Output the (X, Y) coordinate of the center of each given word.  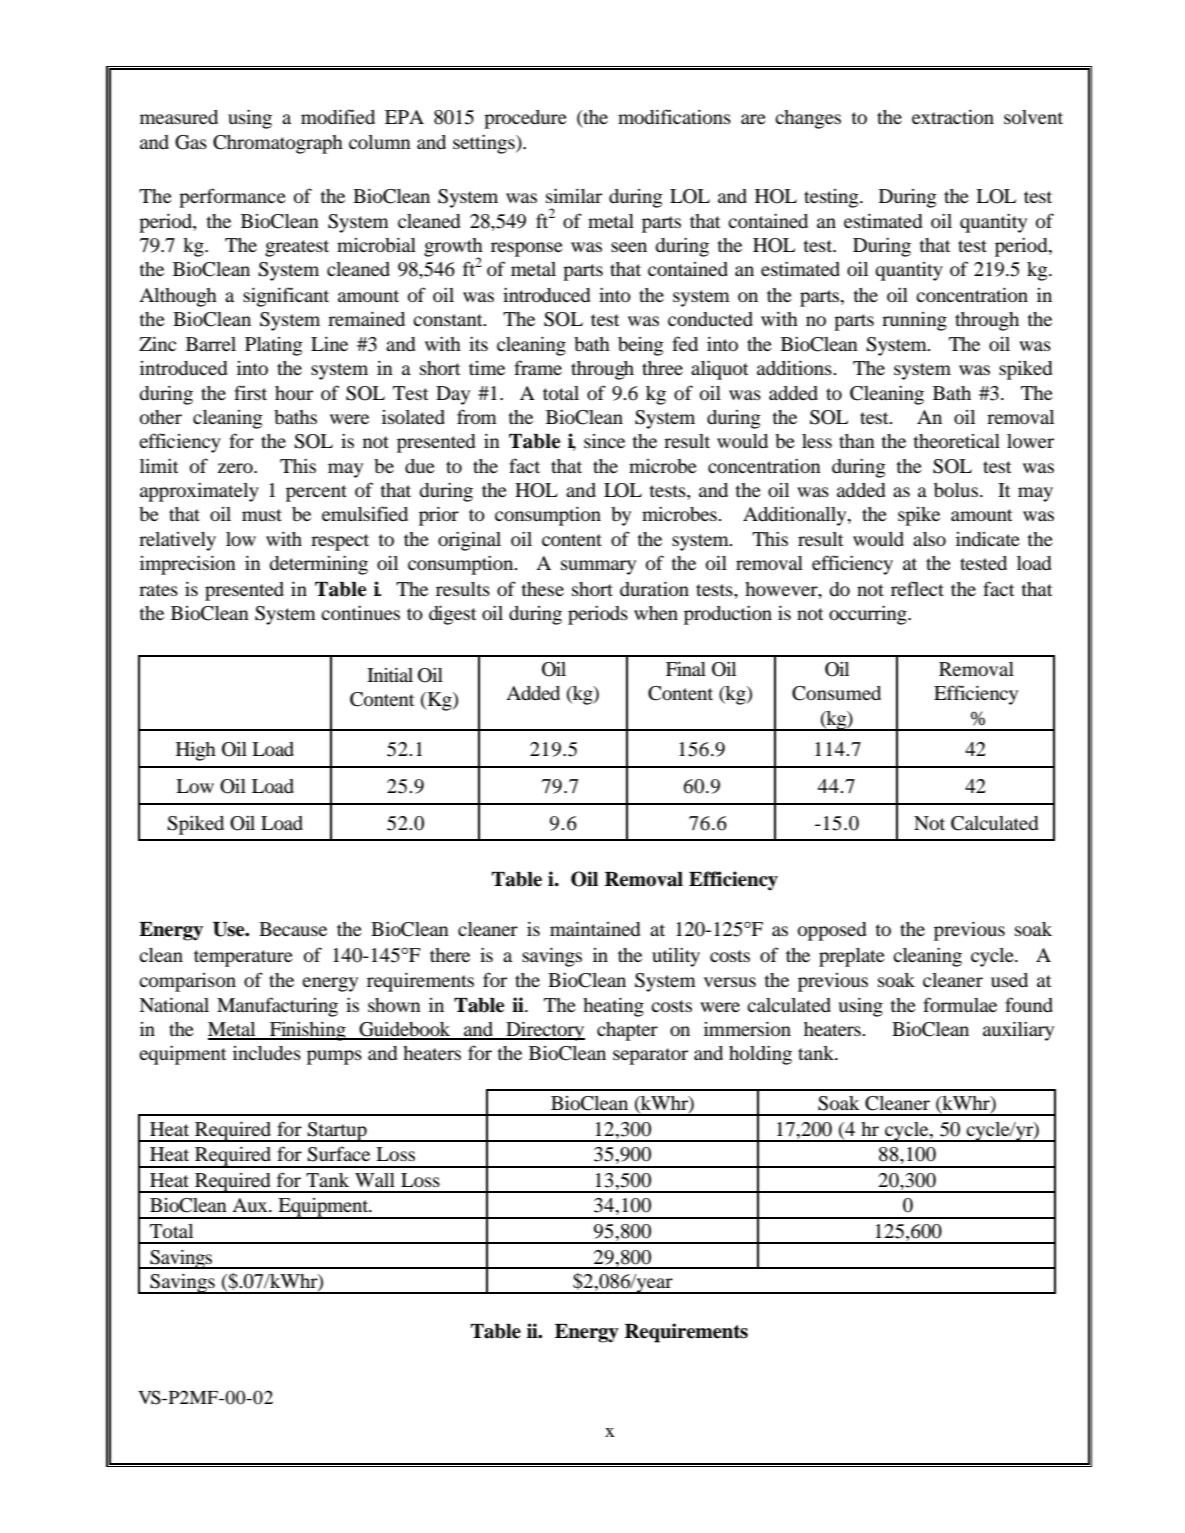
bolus (956, 490)
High (196, 751)
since (604, 441)
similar (574, 195)
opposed (832, 931)
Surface (338, 1154)
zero (236, 468)
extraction (953, 117)
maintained (595, 928)
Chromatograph (278, 144)
